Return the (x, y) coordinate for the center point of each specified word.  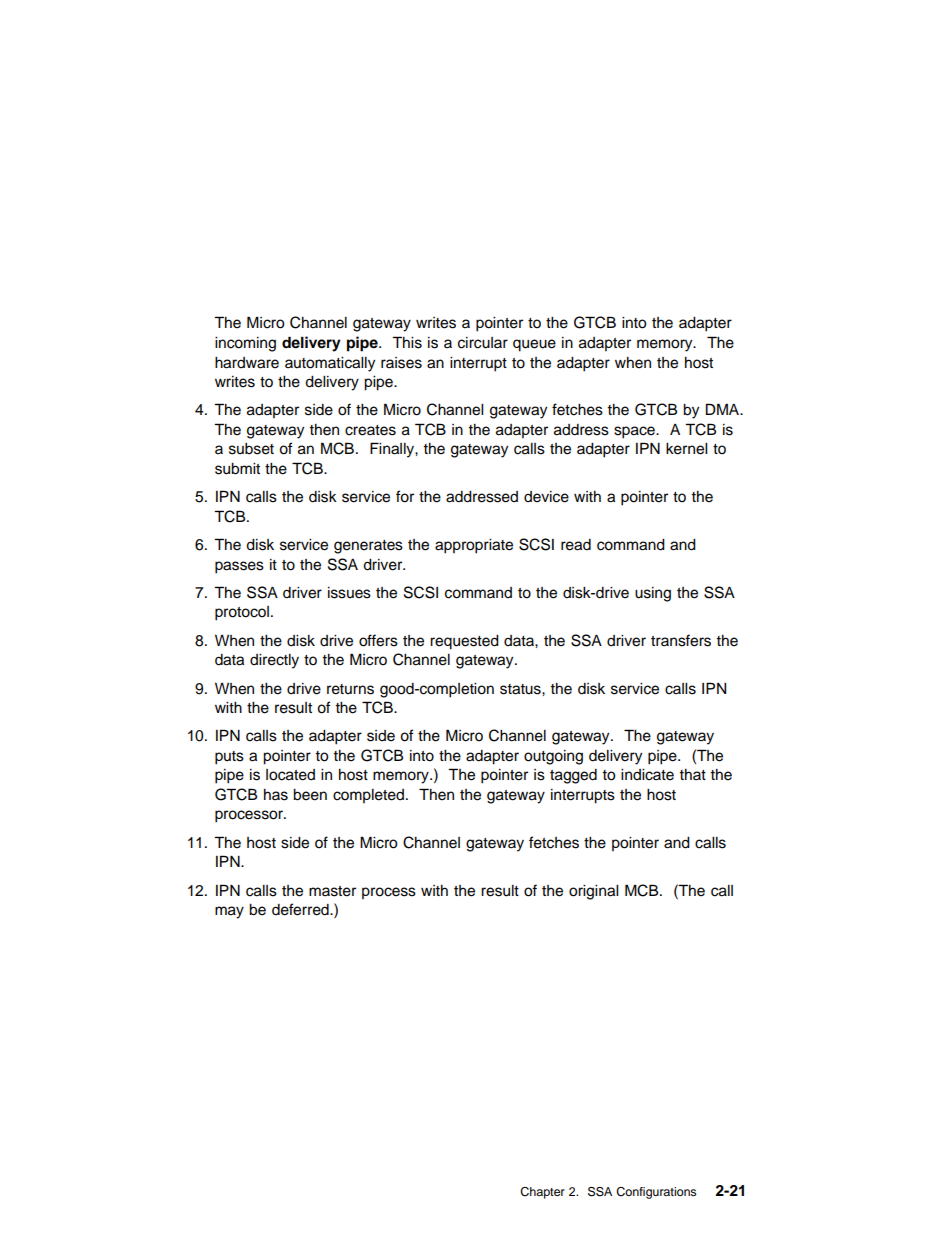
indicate (647, 775)
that (692, 774)
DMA (724, 409)
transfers (681, 640)
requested (464, 642)
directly (274, 661)
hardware (247, 363)
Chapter (542, 1193)
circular (483, 343)
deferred (301, 909)
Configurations (656, 1193)
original (593, 892)
